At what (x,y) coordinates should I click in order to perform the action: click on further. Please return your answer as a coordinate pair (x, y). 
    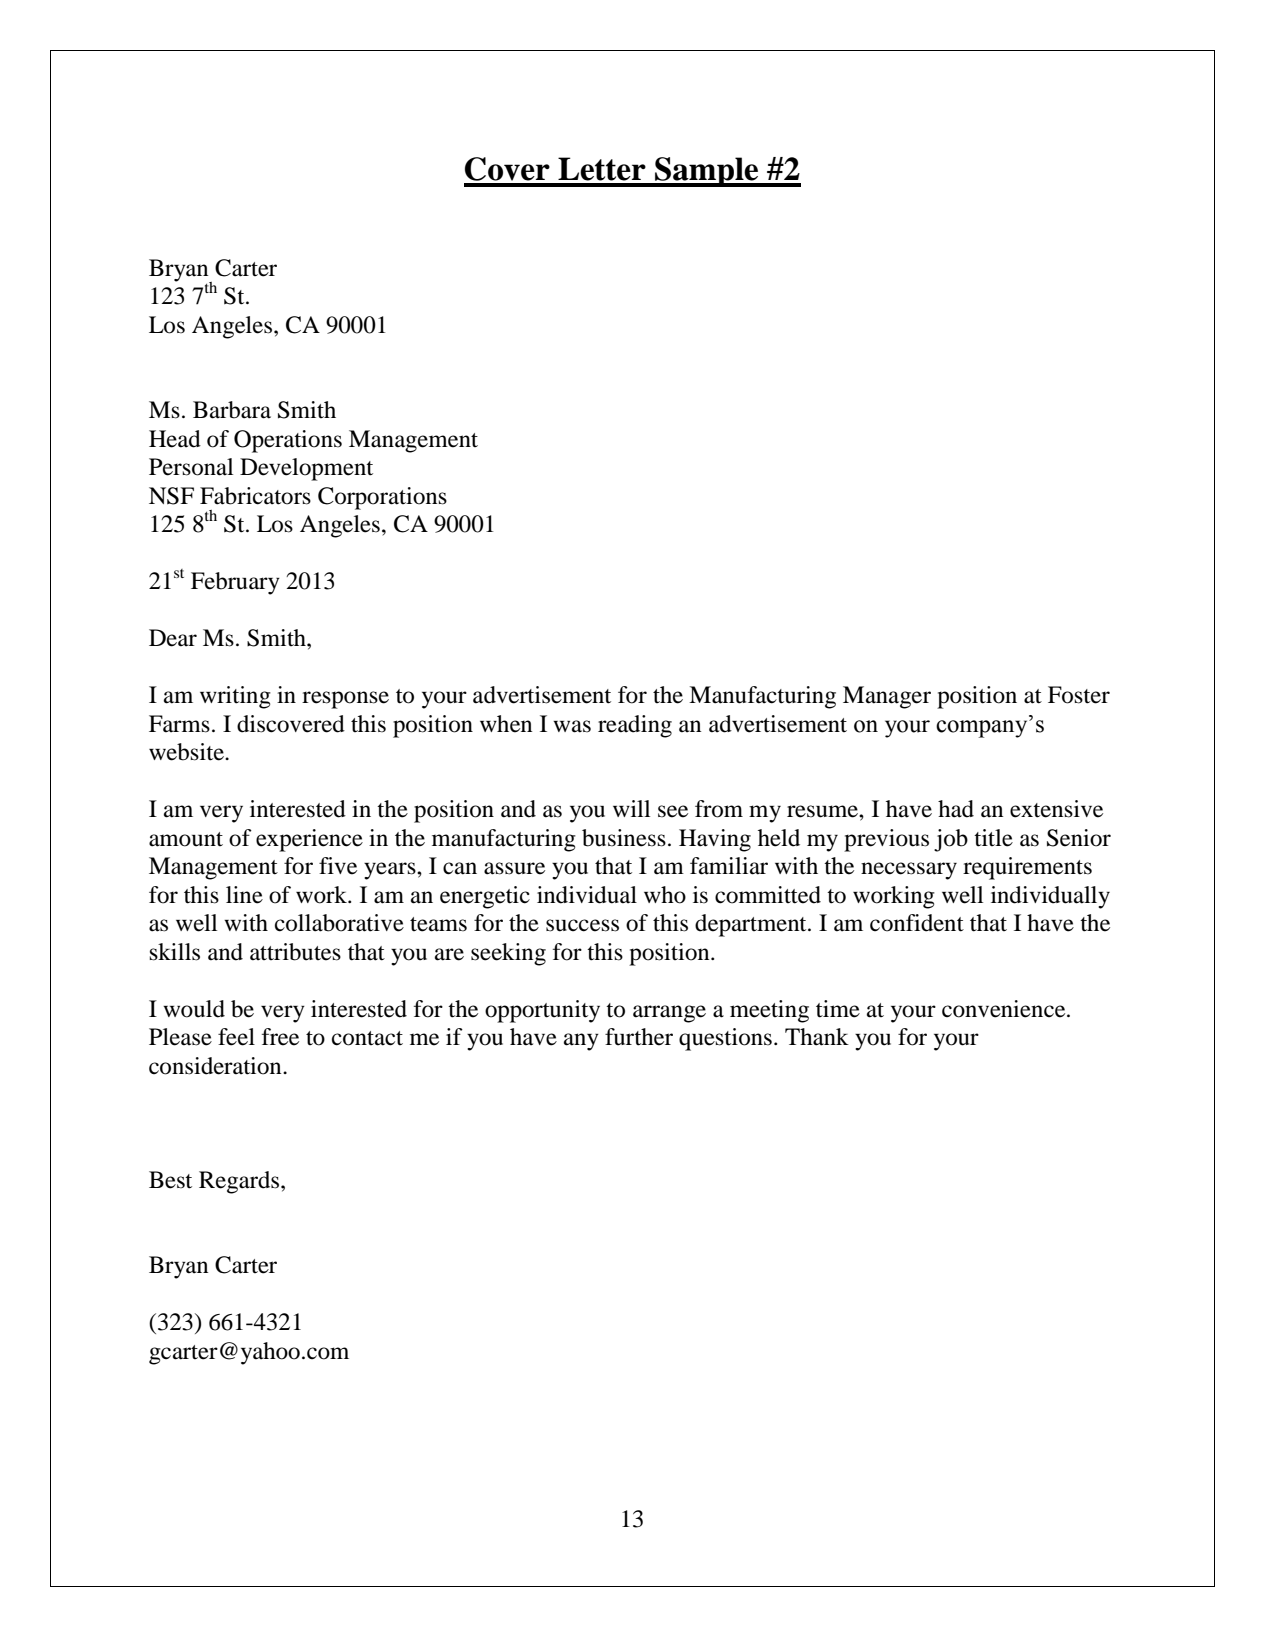
    Looking at the image, I should click on (639, 1037).
